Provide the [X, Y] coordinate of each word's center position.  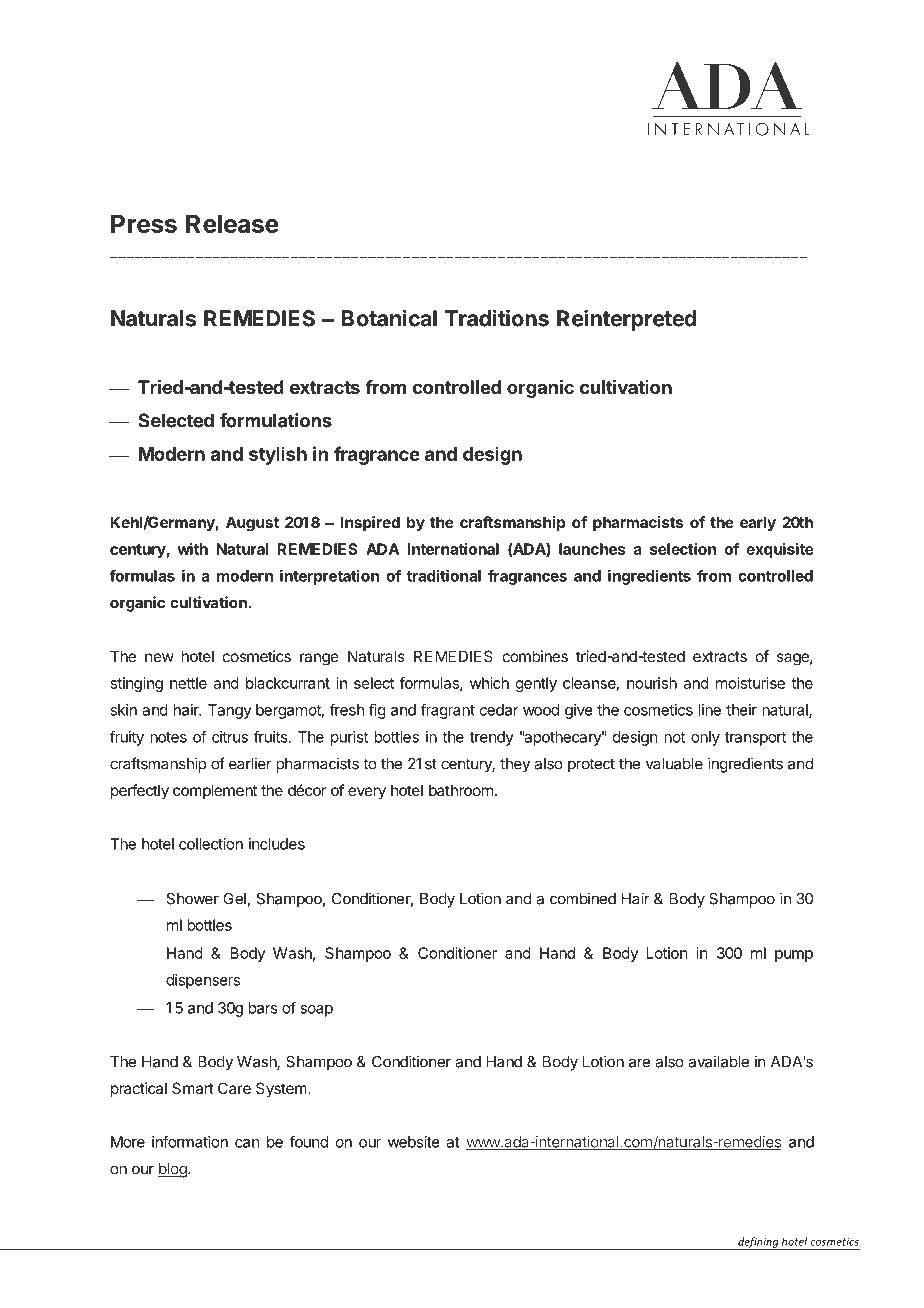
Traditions [497, 318]
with [192, 549]
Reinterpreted [626, 320]
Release [232, 223]
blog [173, 1170]
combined [583, 898]
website [414, 1142]
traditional [444, 575]
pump [794, 956]
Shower [192, 899]
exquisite [780, 550]
